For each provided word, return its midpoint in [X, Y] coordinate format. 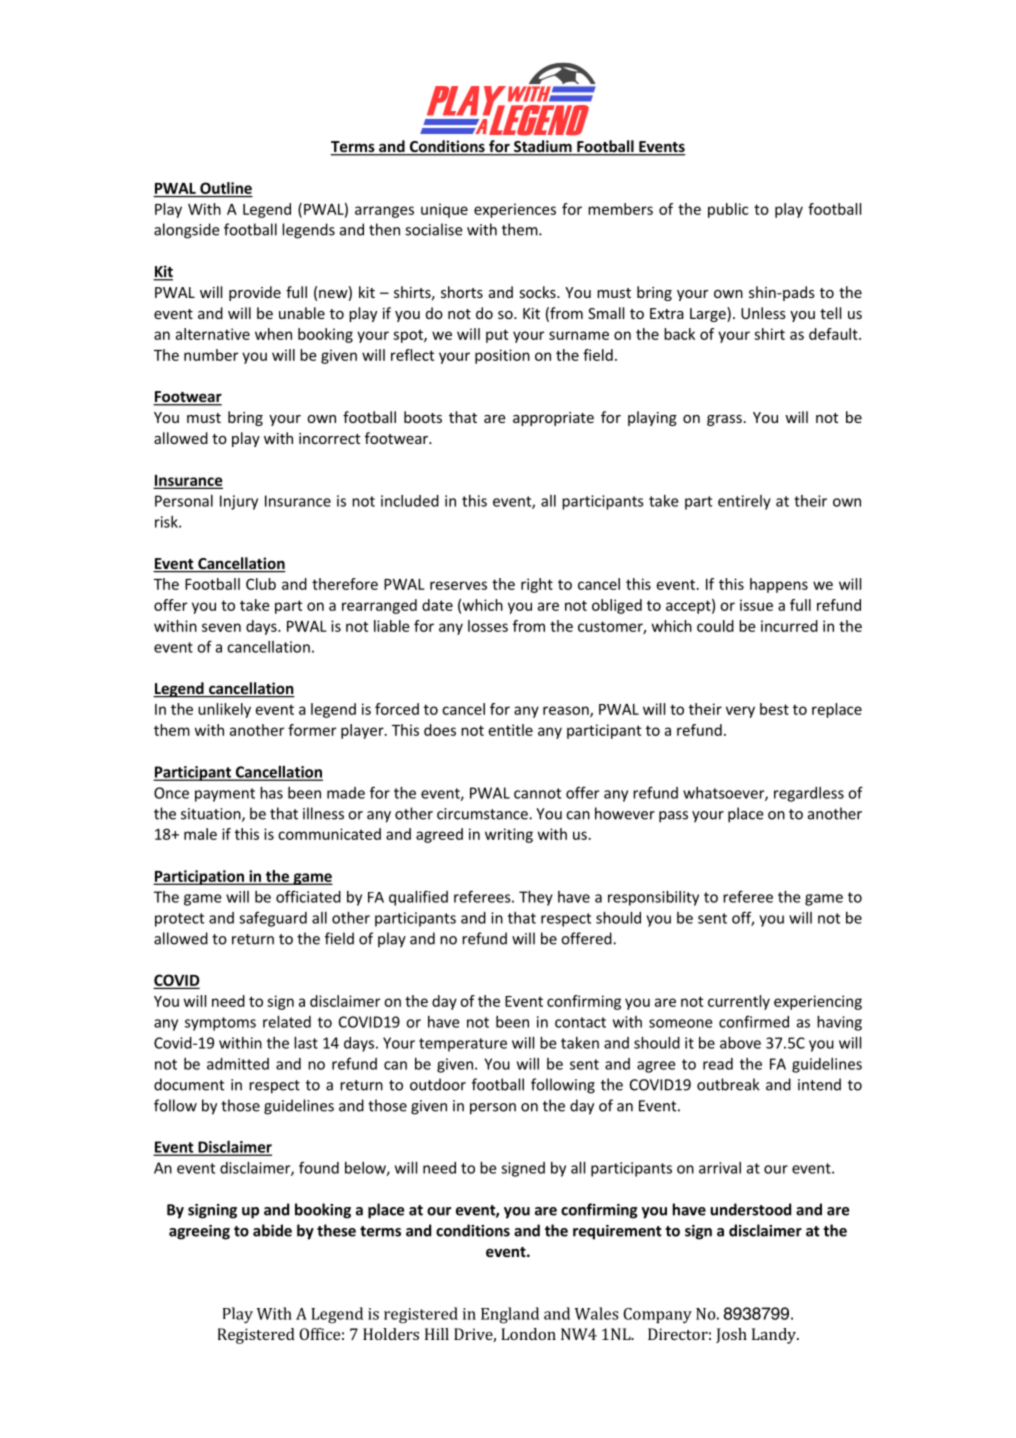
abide [272, 1230]
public [728, 210]
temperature [463, 1045]
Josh [731, 1335]
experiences [515, 210]
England [510, 1315]
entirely [744, 502]
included [410, 501]
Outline [225, 189]
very [740, 712]
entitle [511, 730]
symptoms [220, 1024]
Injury [239, 502]
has [271, 792]
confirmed [754, 1021]
